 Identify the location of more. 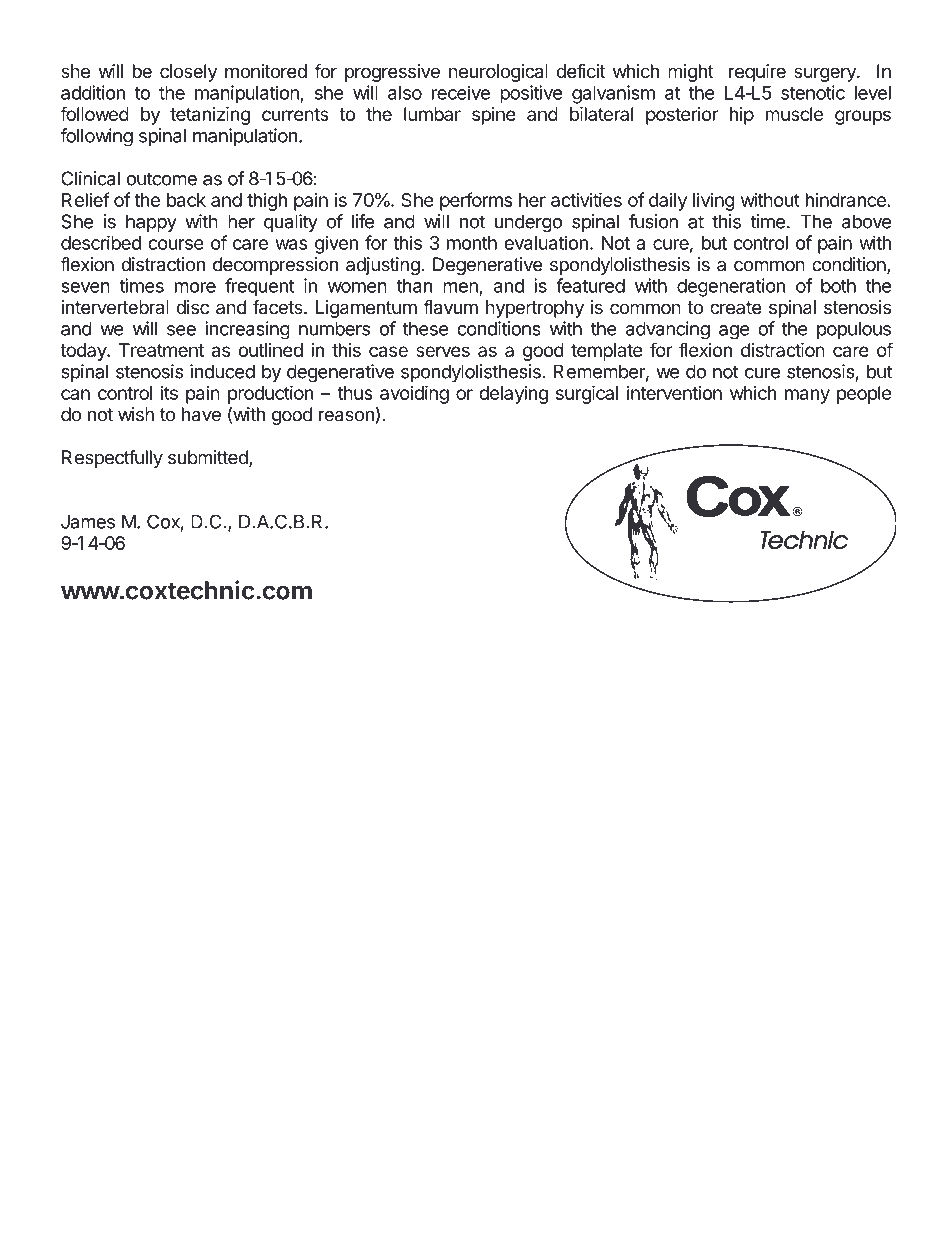
(195, 287).
